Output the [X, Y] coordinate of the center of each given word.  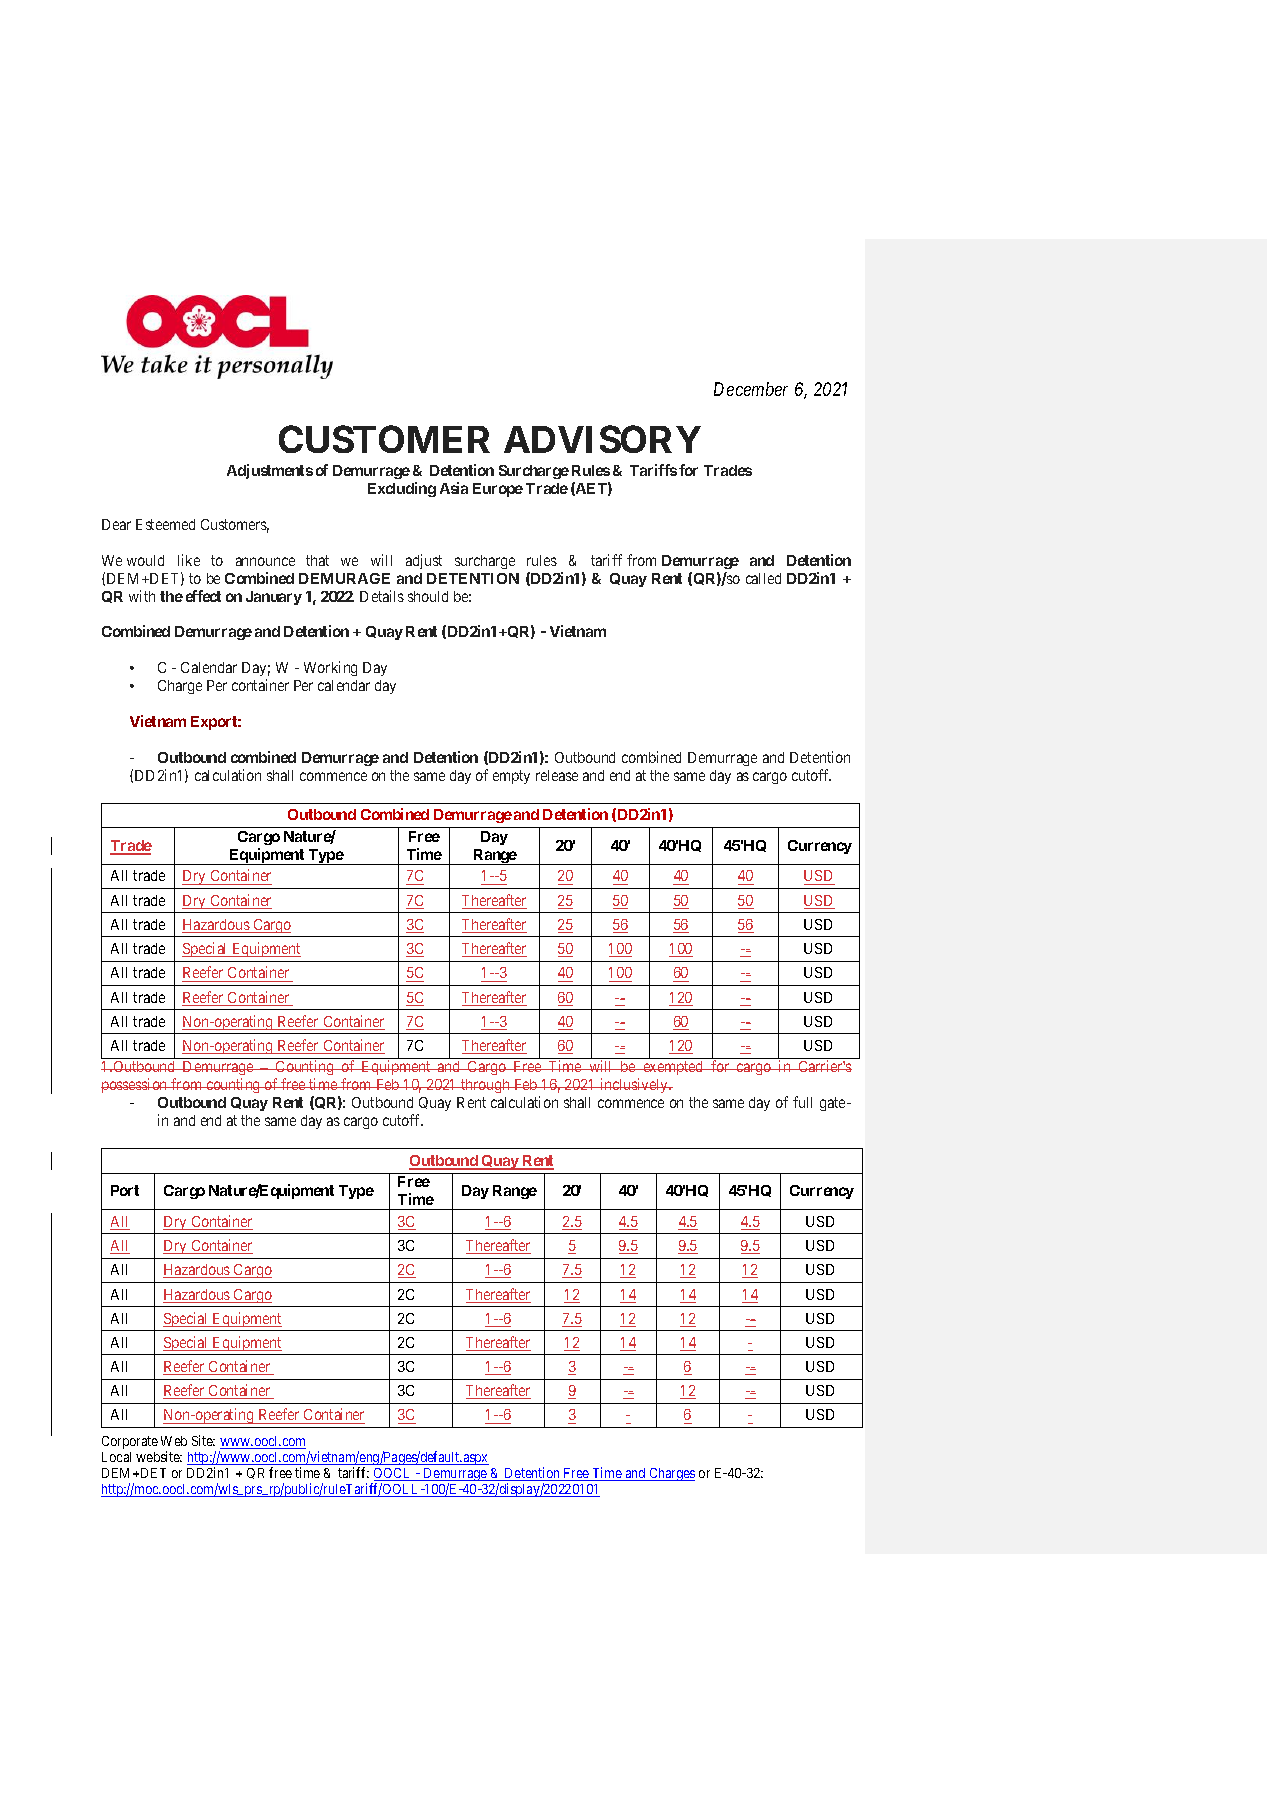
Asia [454, 488]
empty [511, 777]
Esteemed [165, 524]
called [763, 578]
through [486, 1086]
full [802, 1102]
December [751, 389]
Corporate [130, 1442]
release [557, 775]
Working [330, 668]
